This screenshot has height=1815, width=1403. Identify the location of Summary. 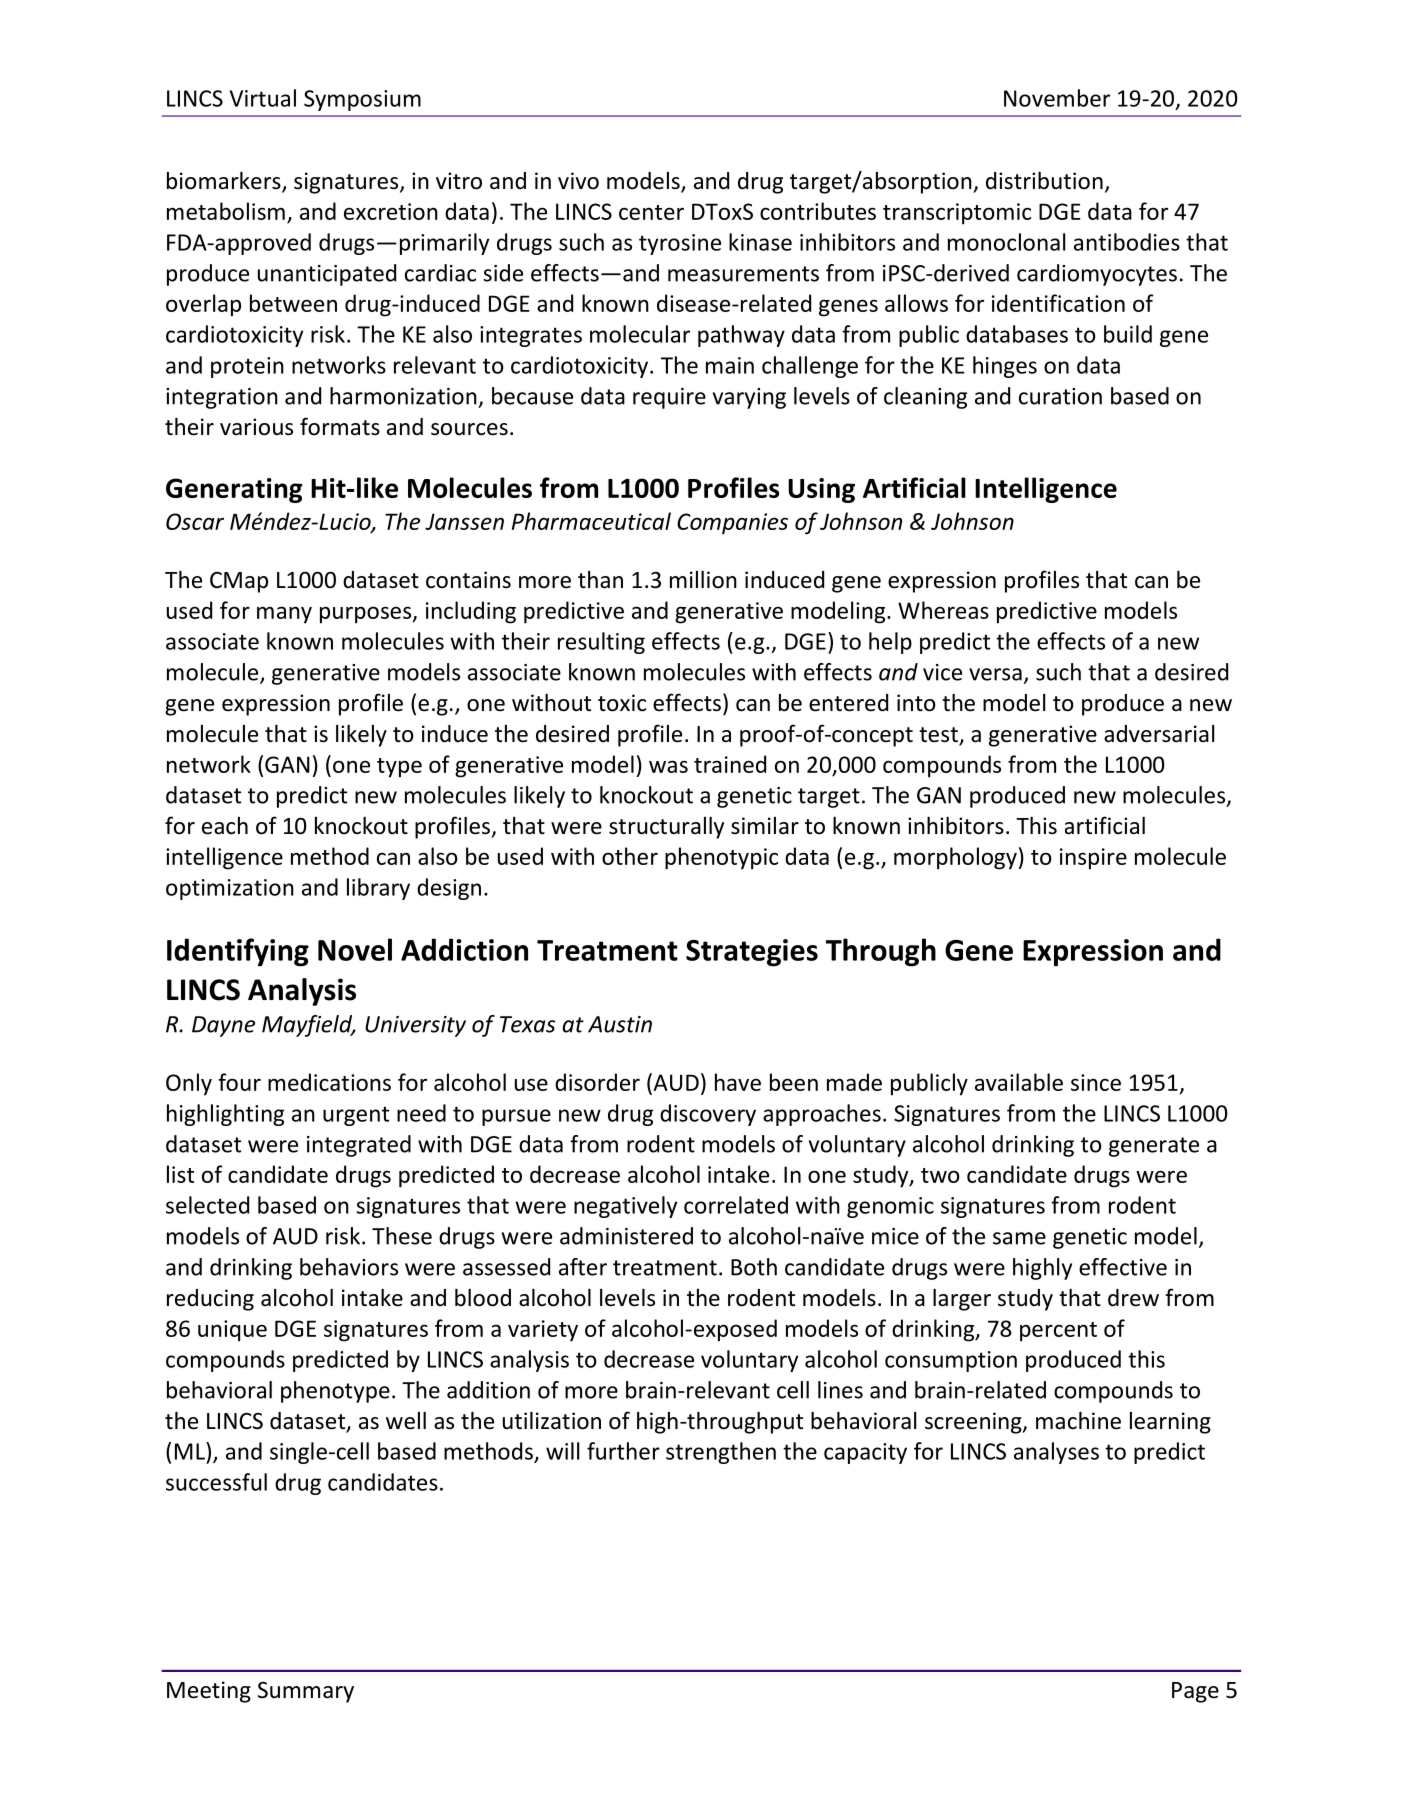
(306, 1692).
